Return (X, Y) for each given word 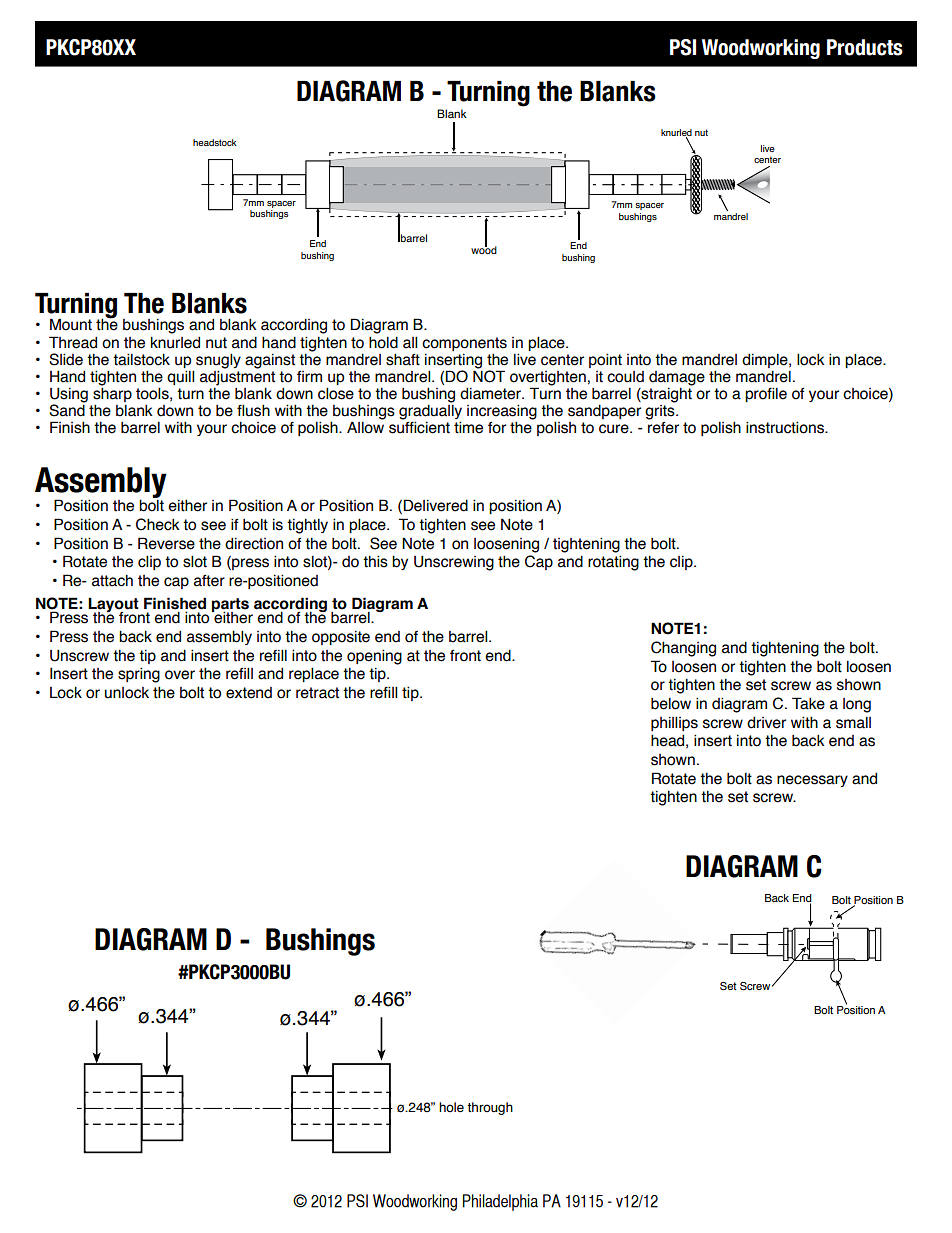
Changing (683, 649)
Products (865, 47)
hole (451, 1107)
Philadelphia (500, 1202)
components (464, 344)
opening (374, 657)
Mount (71, 324)
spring (139, 675)
